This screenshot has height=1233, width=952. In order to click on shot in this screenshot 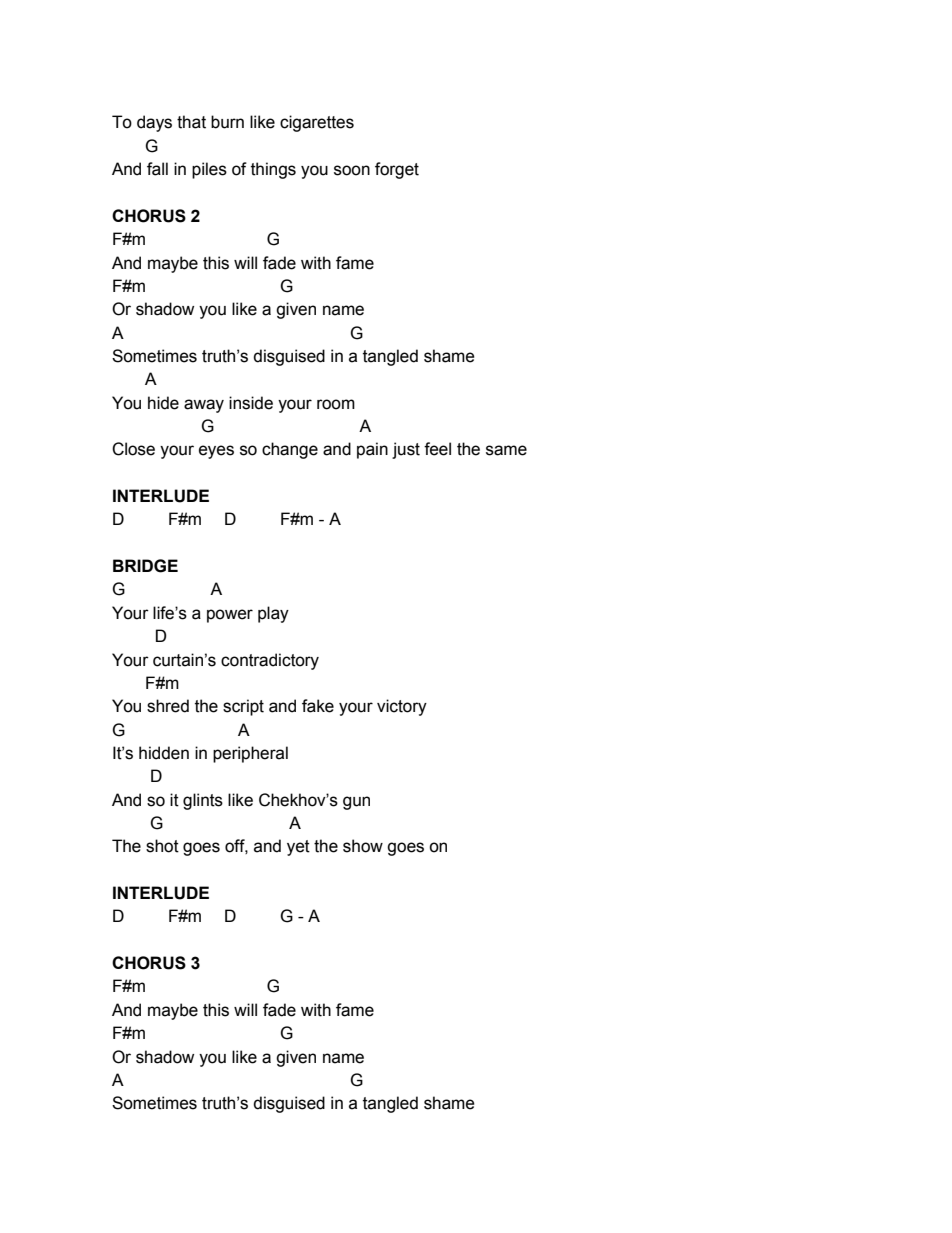, I will do `click(162, 846)`.
